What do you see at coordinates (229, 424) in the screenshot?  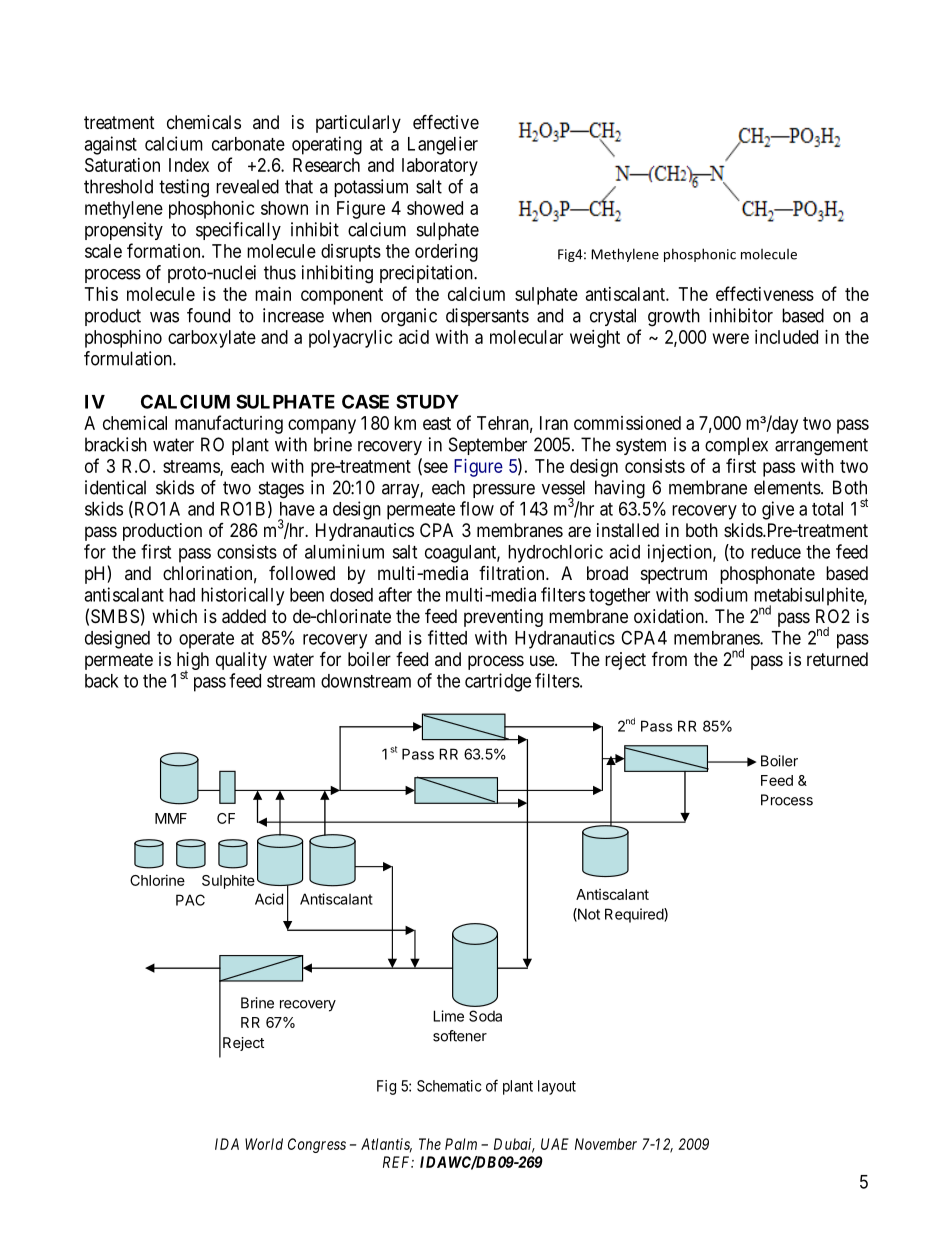 I see `manufacturing` at bounding box center [229, 424].
